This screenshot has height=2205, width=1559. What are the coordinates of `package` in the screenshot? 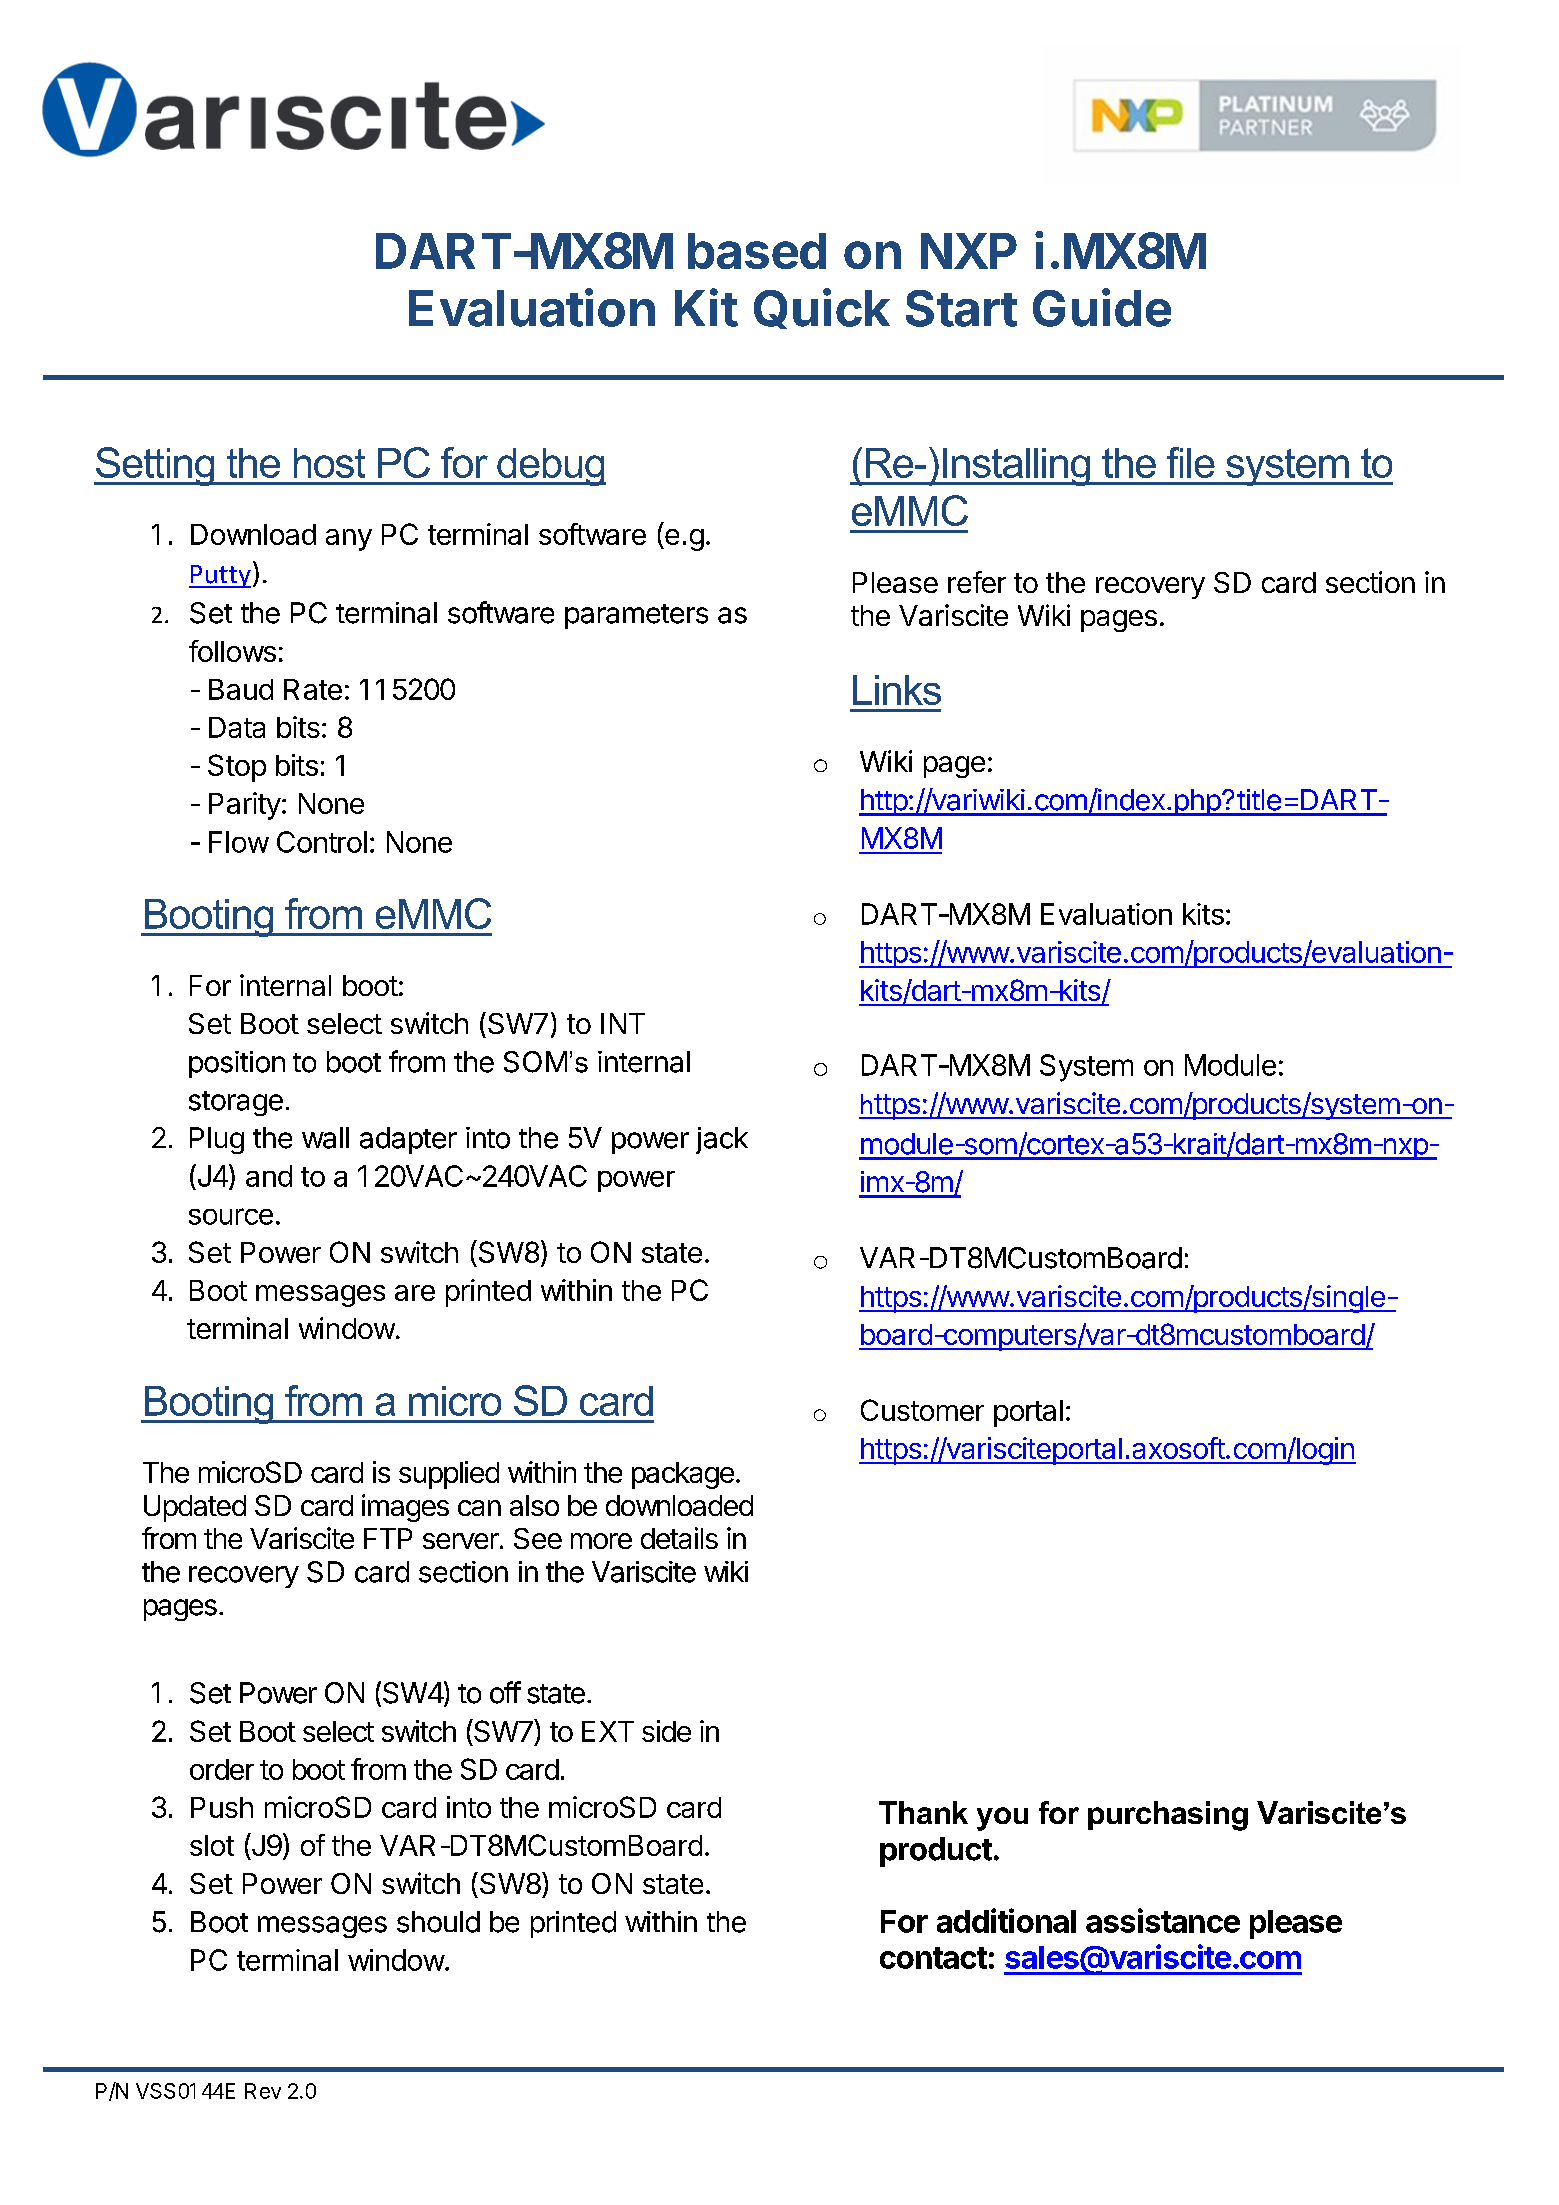 It's located at (683, 1475).
